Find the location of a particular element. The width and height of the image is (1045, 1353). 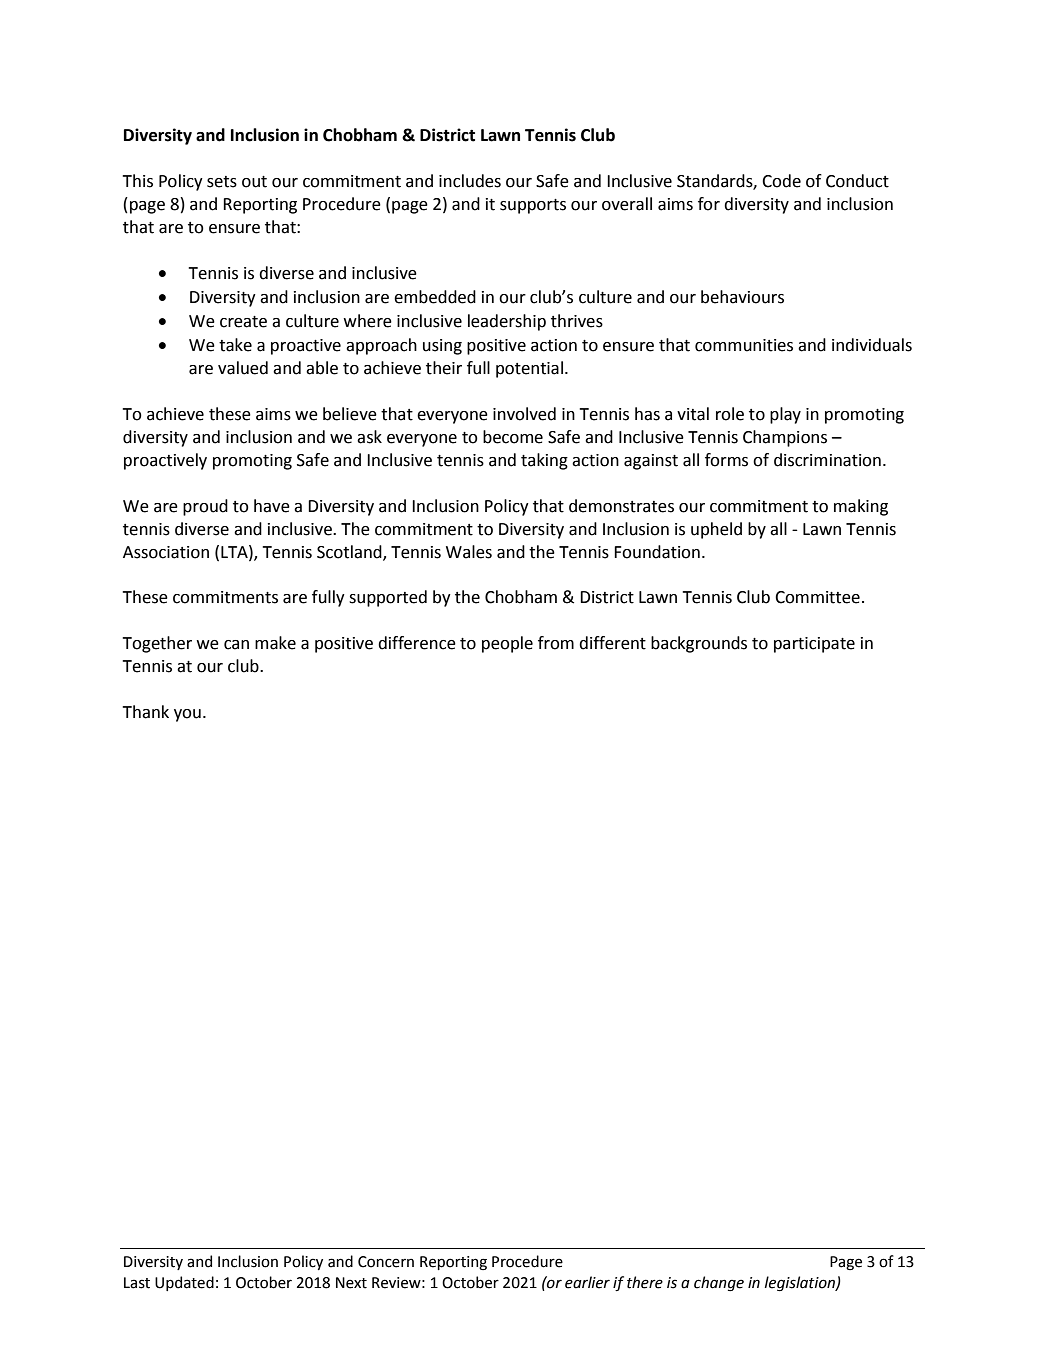

valued is located at coordinates (243, 368).
